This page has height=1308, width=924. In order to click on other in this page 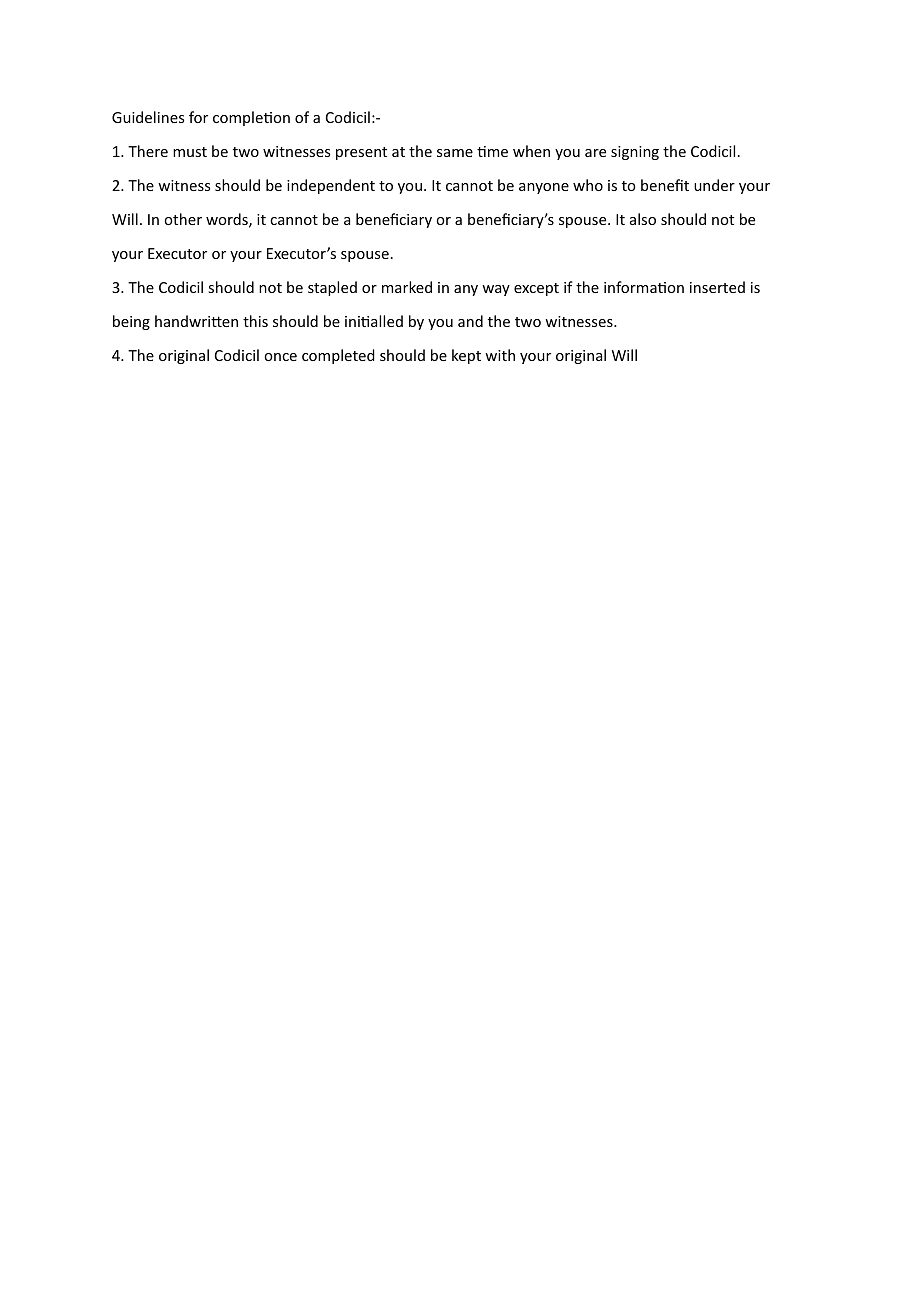, I will do `click(183, 219)`.
